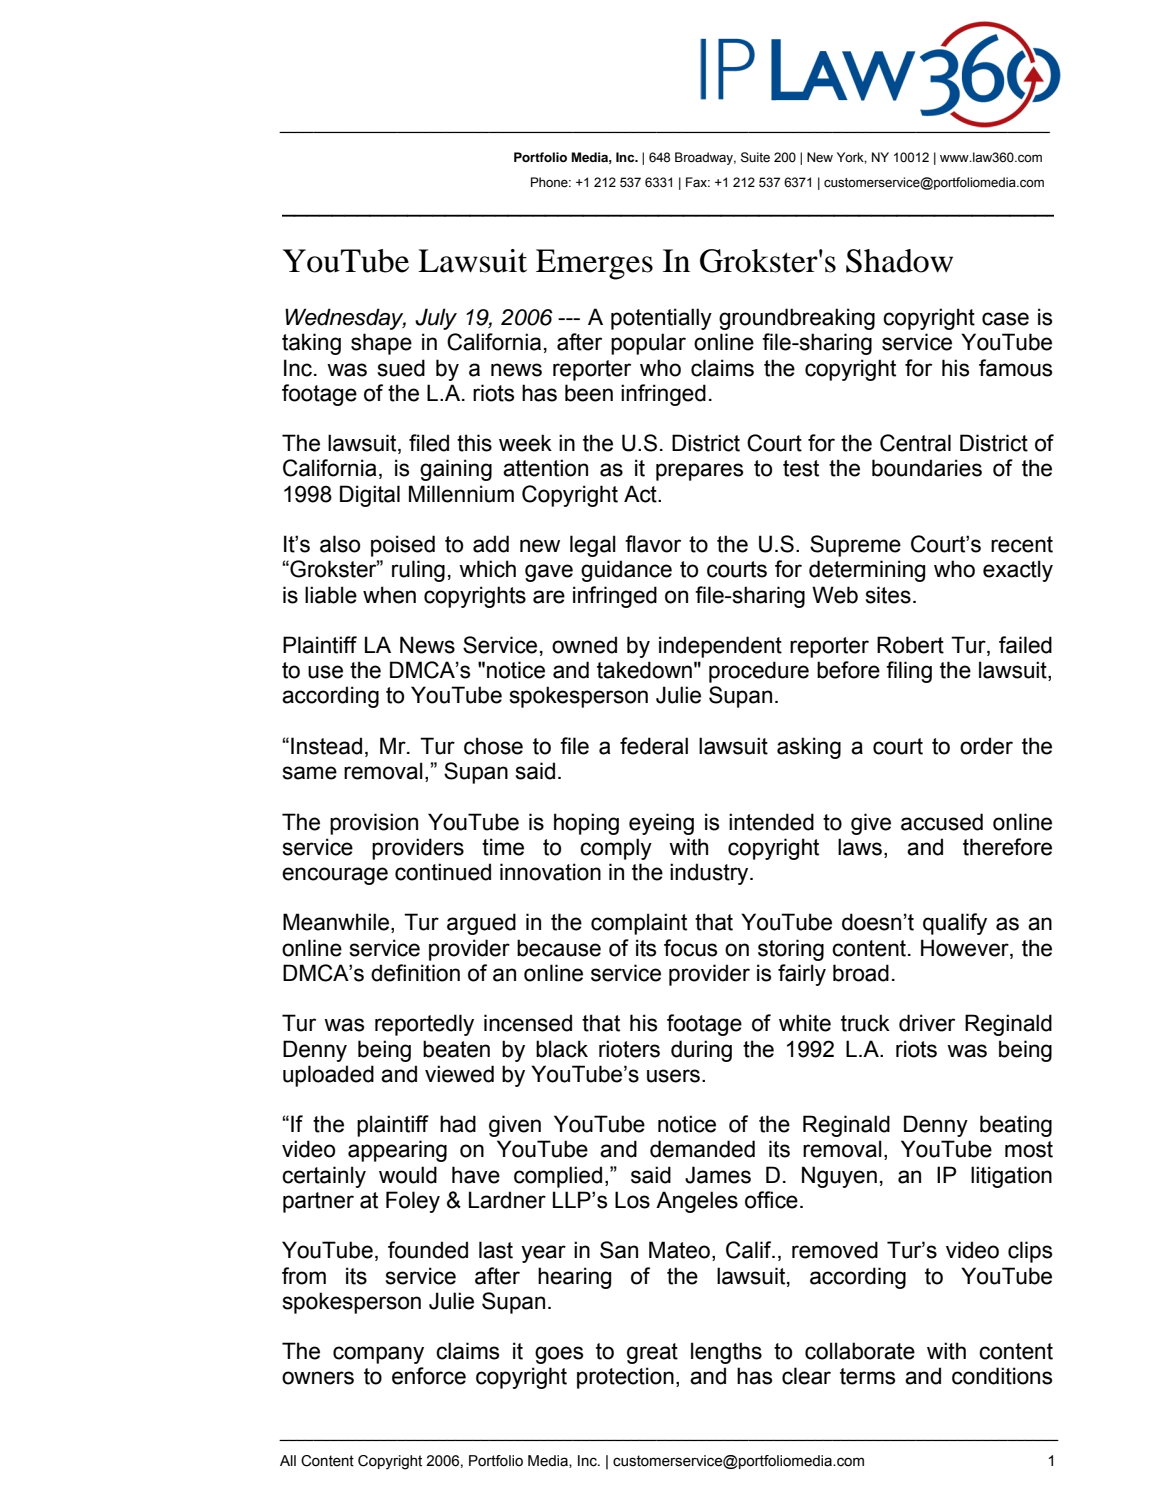 The height and width of the screenshot is (1490, 1151). What do you see at coordinates (1002, 1376) in the screenshot?
I see `conditions` at bounding box center [1002, 1376].
